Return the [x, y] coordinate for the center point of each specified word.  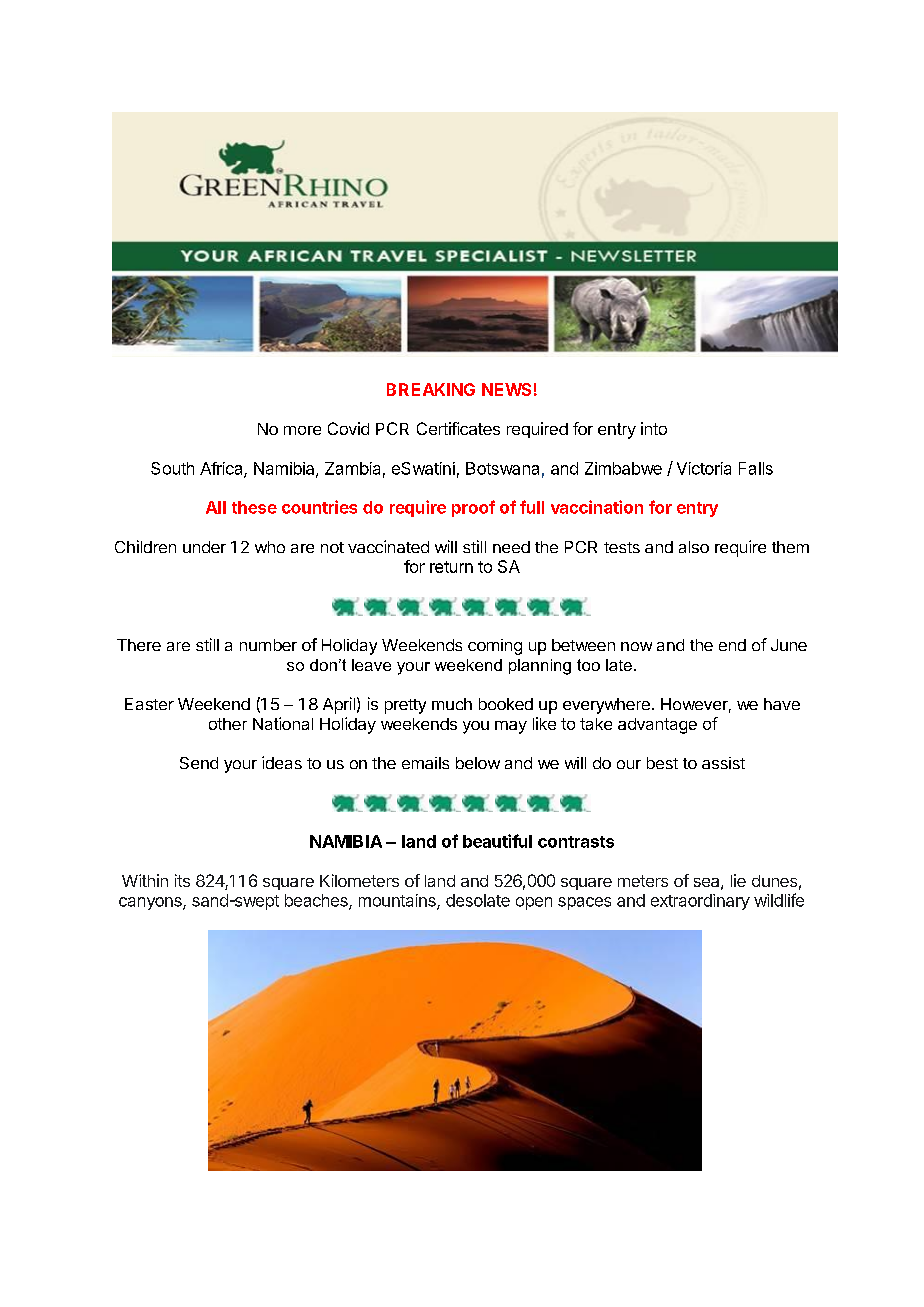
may [511, 727]
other [228, 724]
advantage [657, 726]
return [451, 567]
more [302, 430]
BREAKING [431, 389]
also [694, 547]
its [182, 880]
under [204, 547]
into [654, 428]
